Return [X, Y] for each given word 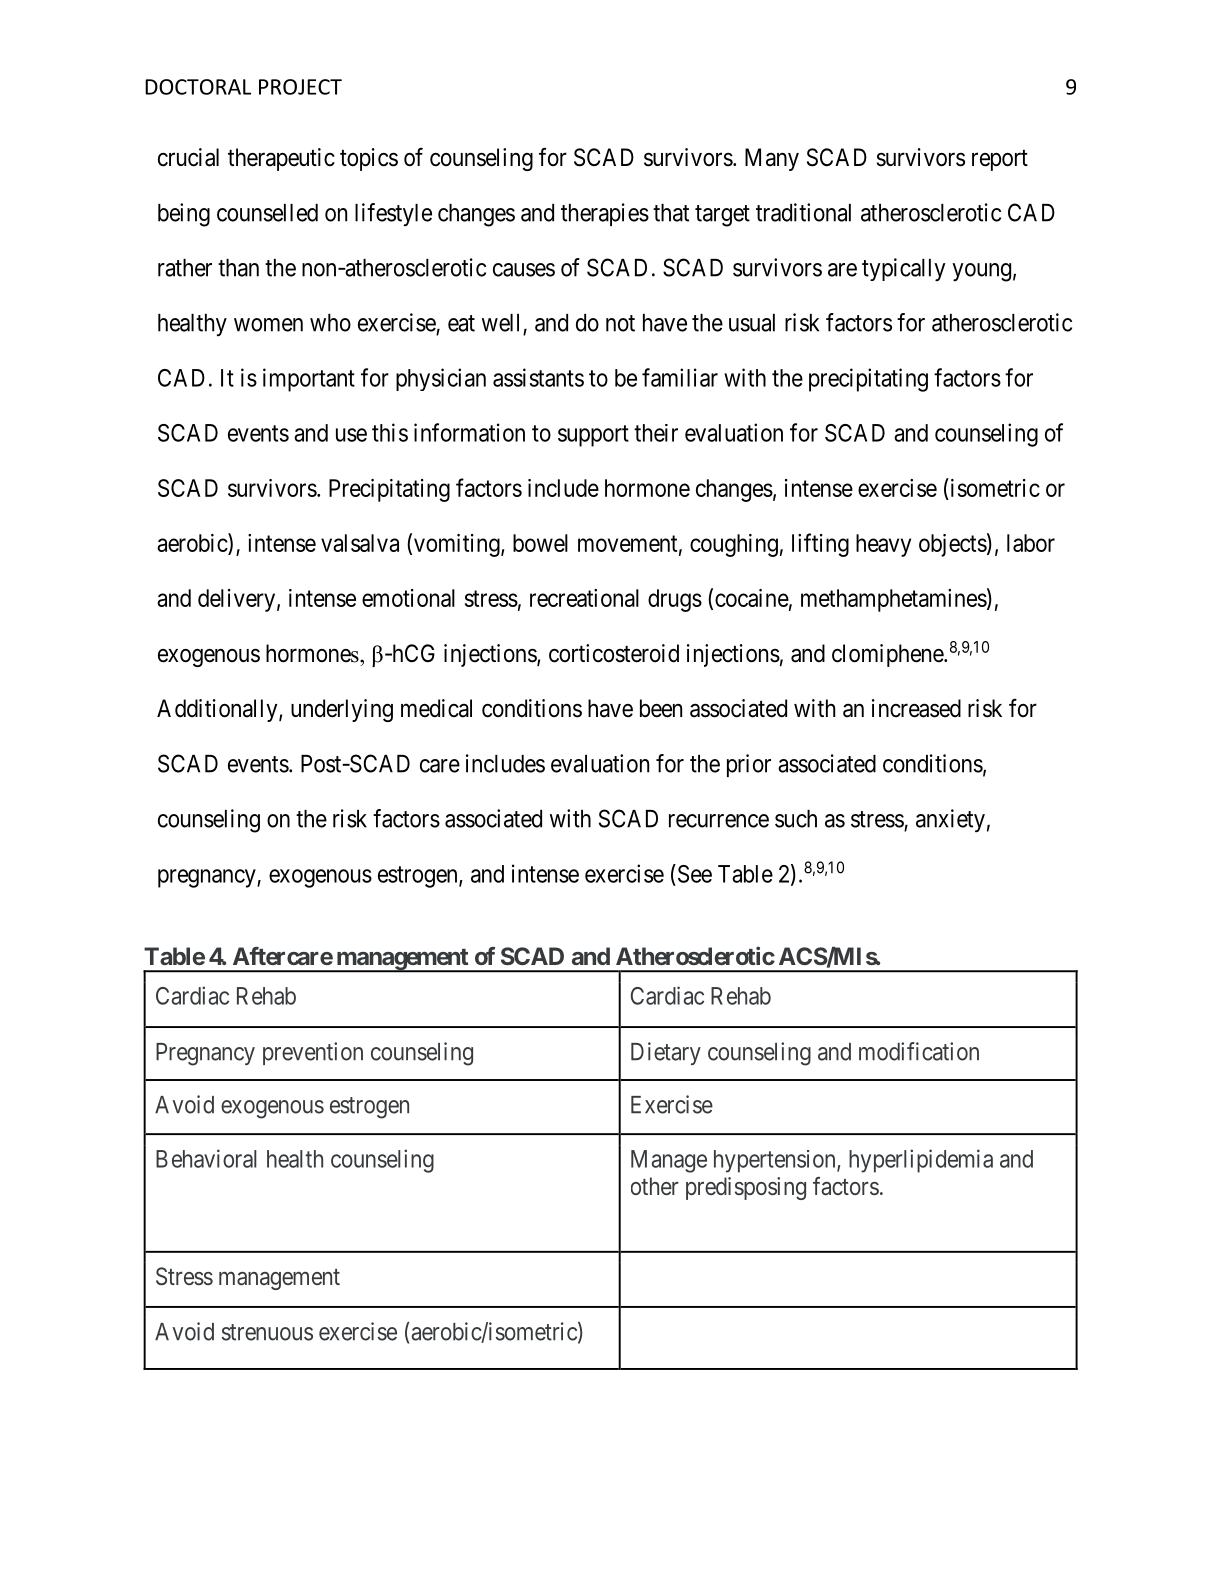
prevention [313, 1053]
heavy [883, 545]
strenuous [267, 1332]
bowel [540, 543]
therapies [605, 214]
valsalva [360, 543]
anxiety [950, 821]
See [693, 873]
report [1000, 160]
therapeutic [281, 159]
